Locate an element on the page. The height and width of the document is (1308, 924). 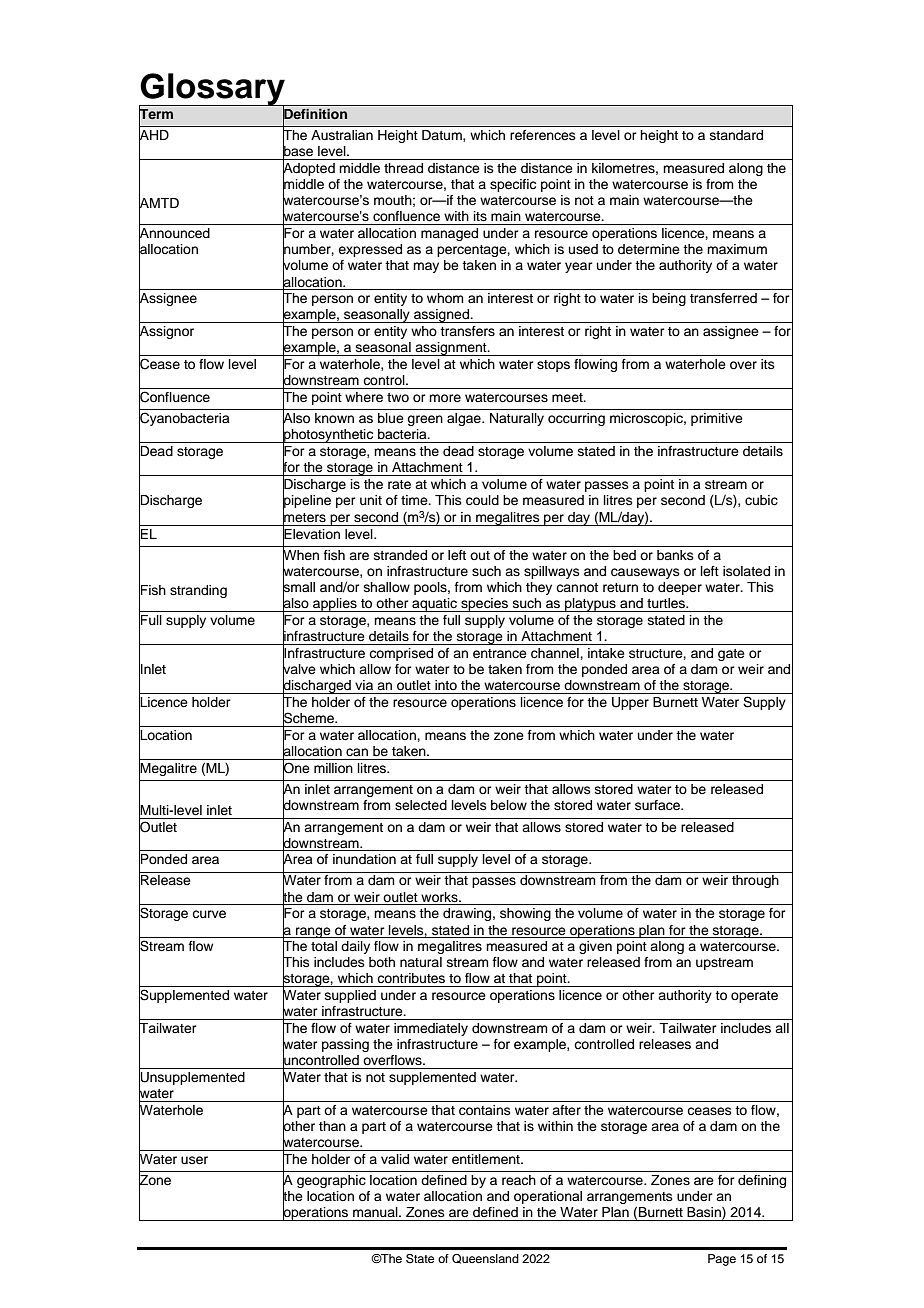
standard is located at coordinates (736, 135).
